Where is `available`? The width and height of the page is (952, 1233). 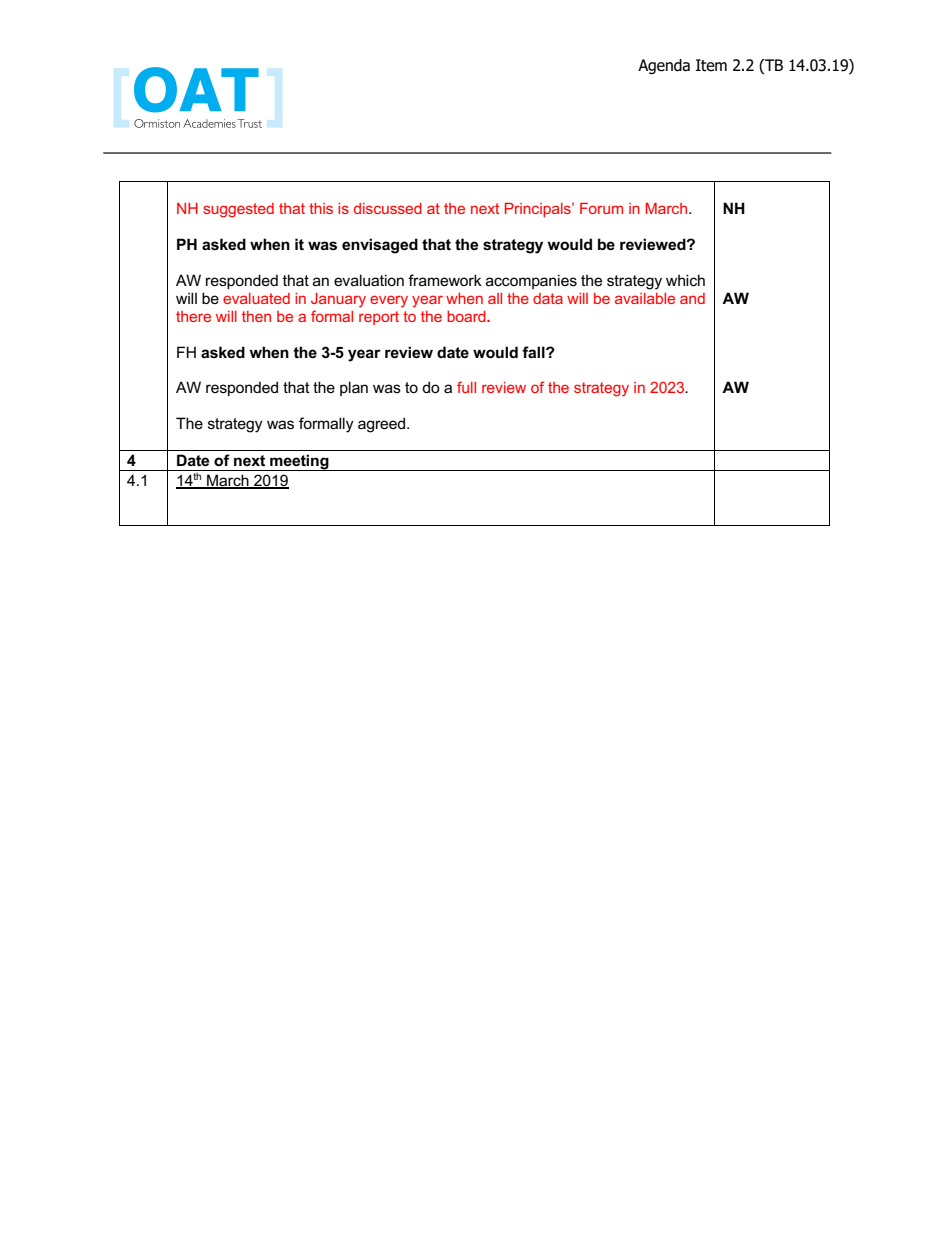 available is located at coordinates (645, 298).
